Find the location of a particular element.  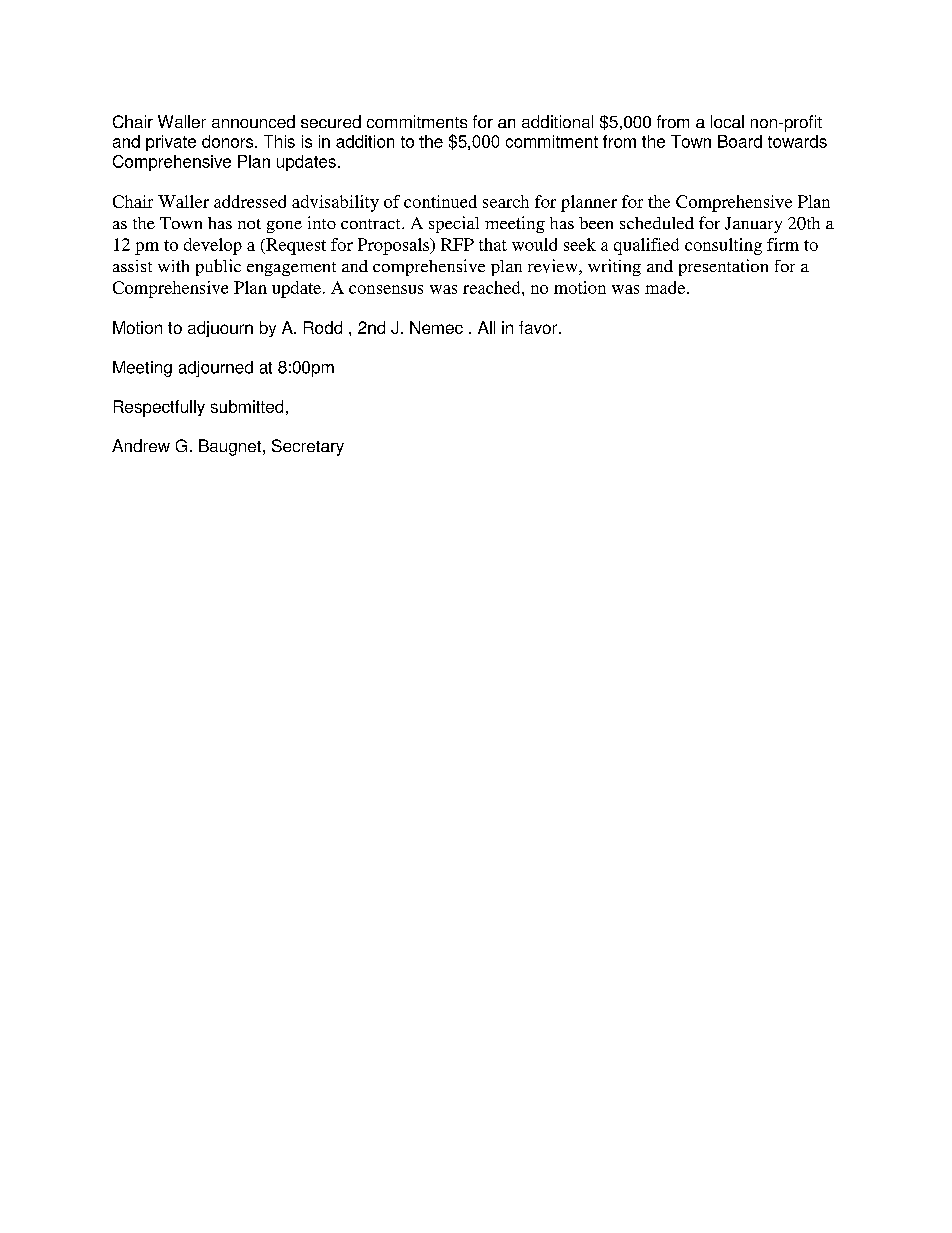

public is located at coordinates (218, 267).
